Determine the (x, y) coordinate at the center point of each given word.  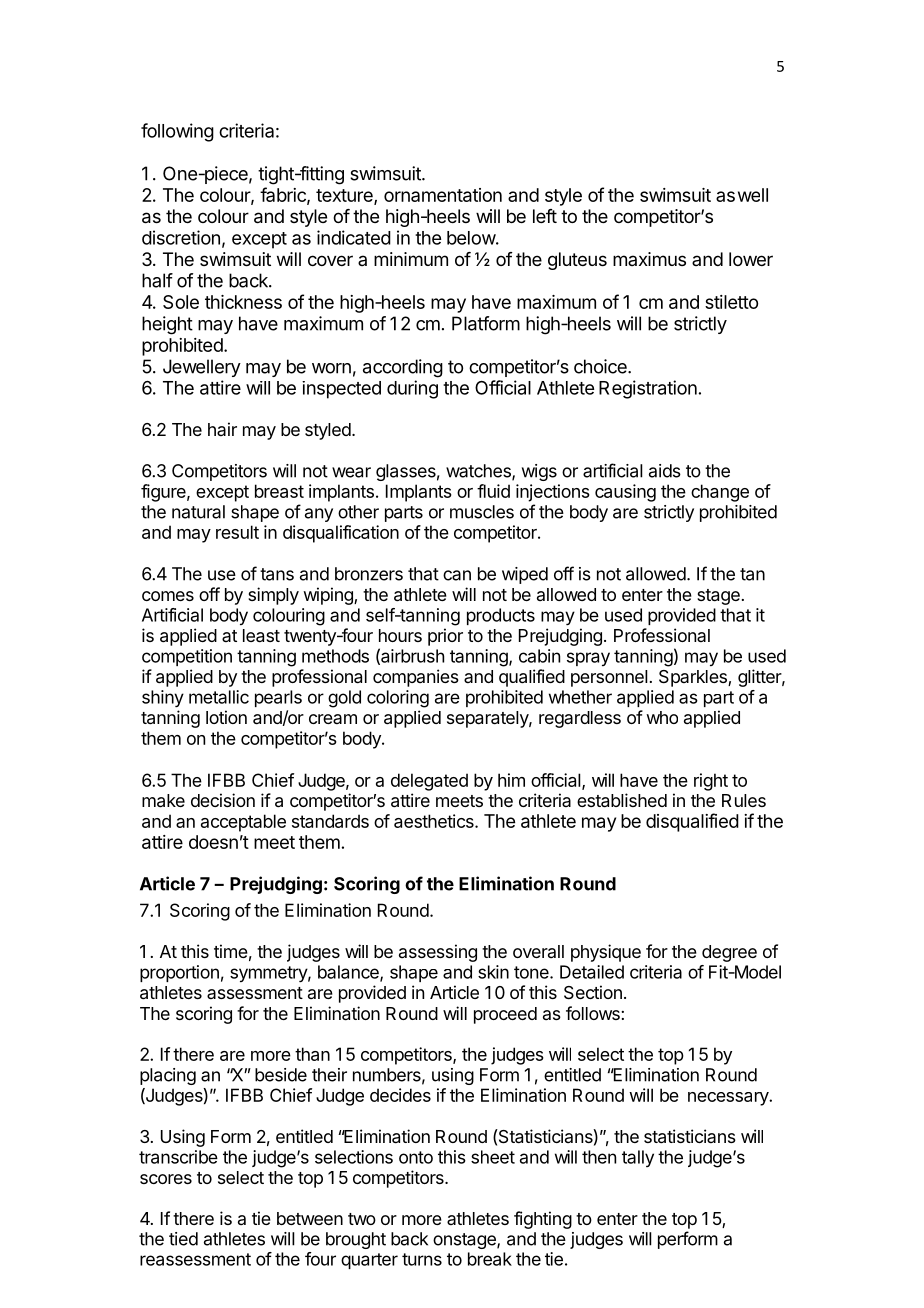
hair (222, 429)
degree (729, 953)
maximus (649, 259)
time (231, 951)
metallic (219, 697)
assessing (438, 953)
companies (416, 678)
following (177, 132)
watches (479, 472)
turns (422, 1259)
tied (183, 1239)
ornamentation (443, 195)
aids (665, 471)
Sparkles (694, 678)
